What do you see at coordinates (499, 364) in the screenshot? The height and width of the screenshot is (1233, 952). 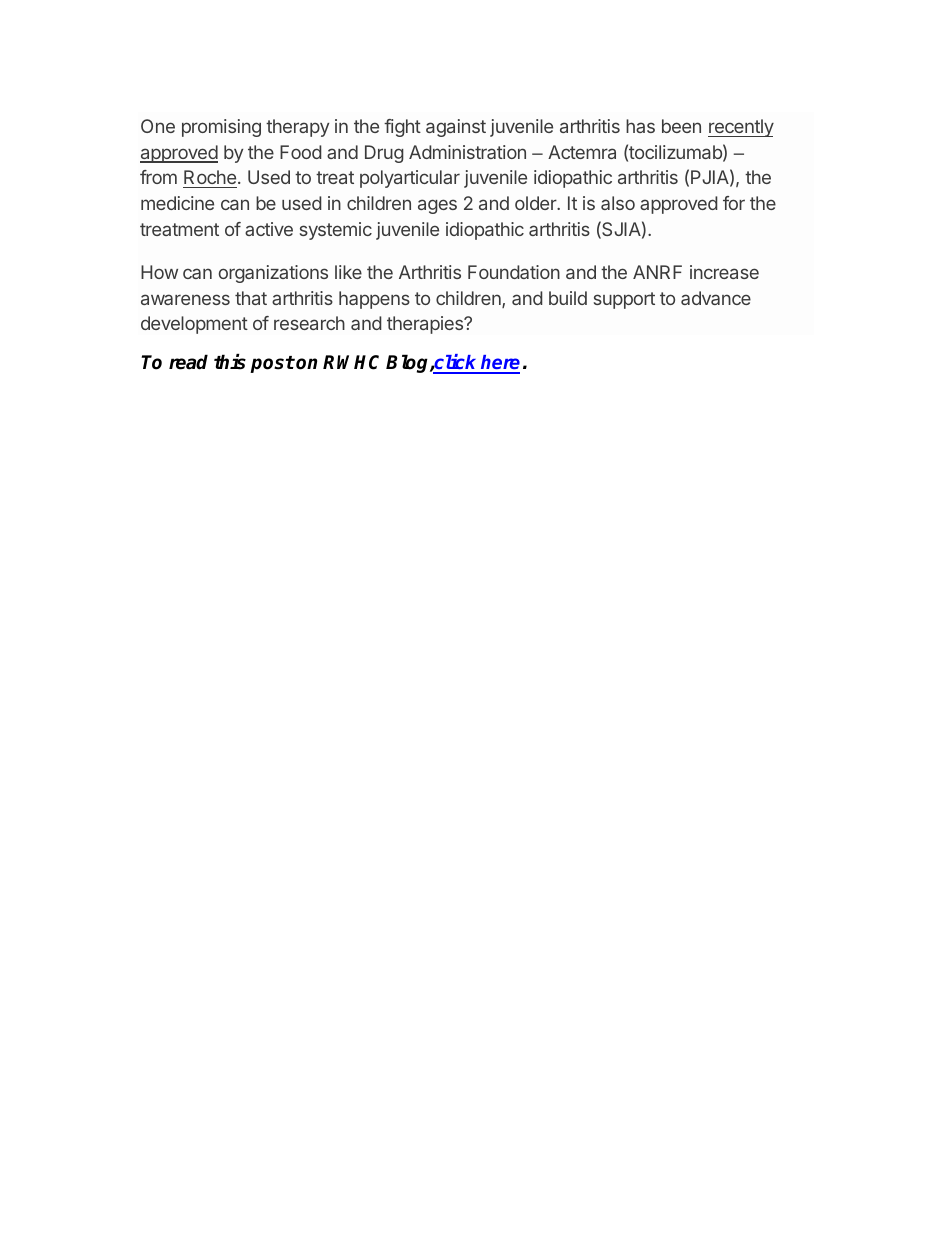 I see `here` at bounding box center [499, 364].
